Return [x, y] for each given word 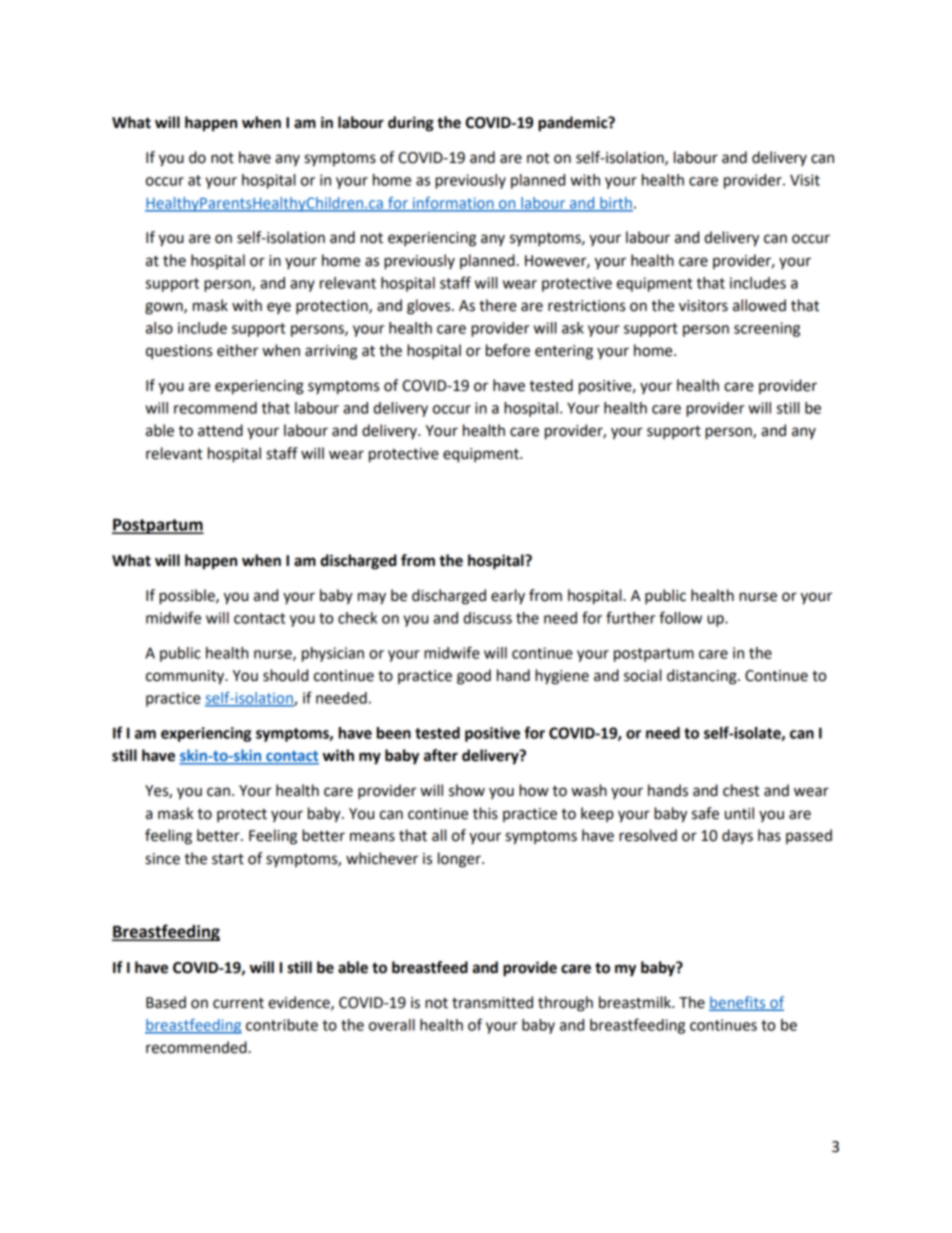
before [508, 350]
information [453, 204]
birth [615, 204]
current [238, 1003]
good [474, 677]
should [285, 675]
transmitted [492, 1002]
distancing [703, 677]
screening [767, 329]
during [411, 124]
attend [220, 430]
